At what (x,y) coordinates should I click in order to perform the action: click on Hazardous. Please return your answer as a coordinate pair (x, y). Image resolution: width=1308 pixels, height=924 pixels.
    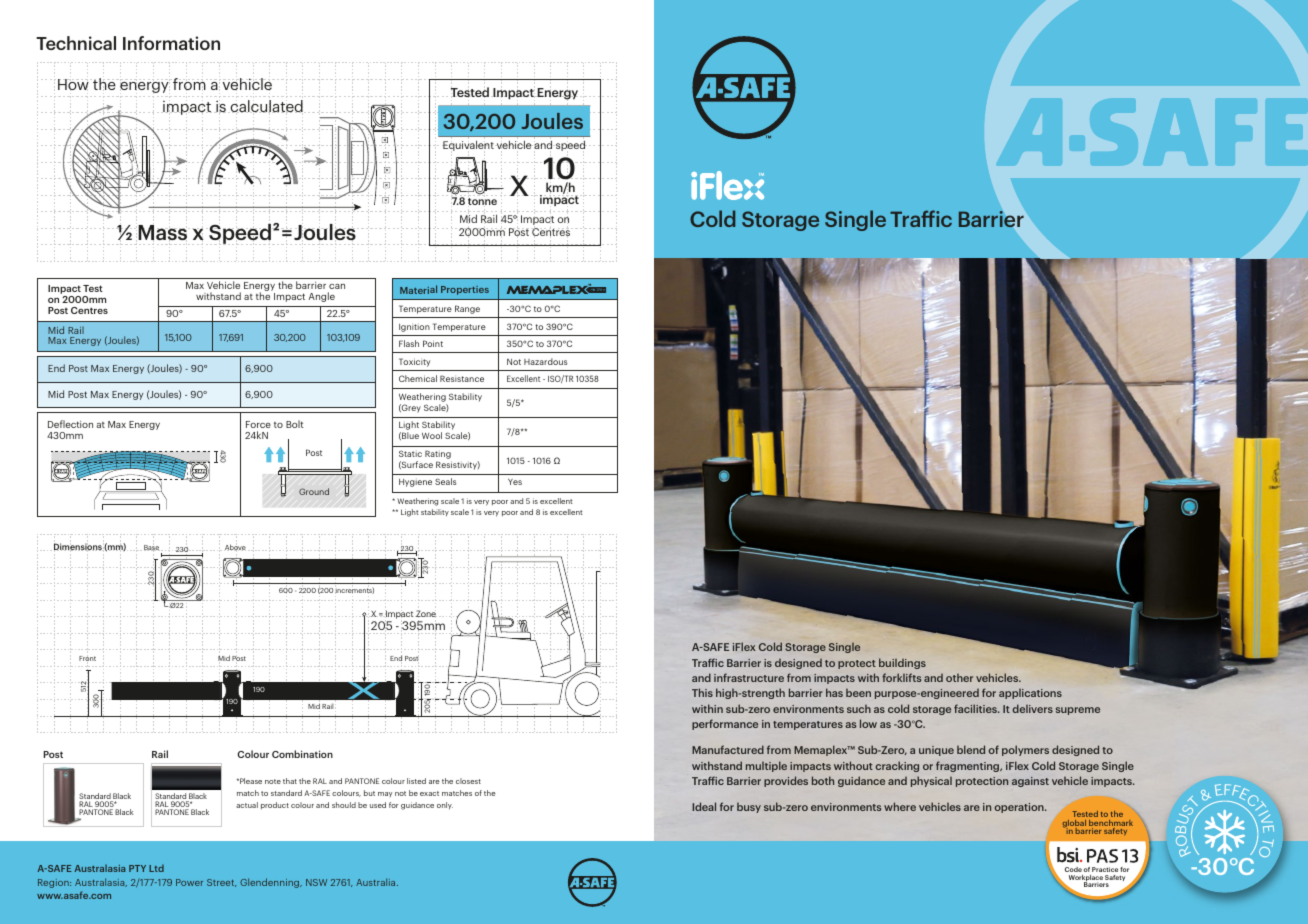
    Looking at the image, I should click on (545, 361).
